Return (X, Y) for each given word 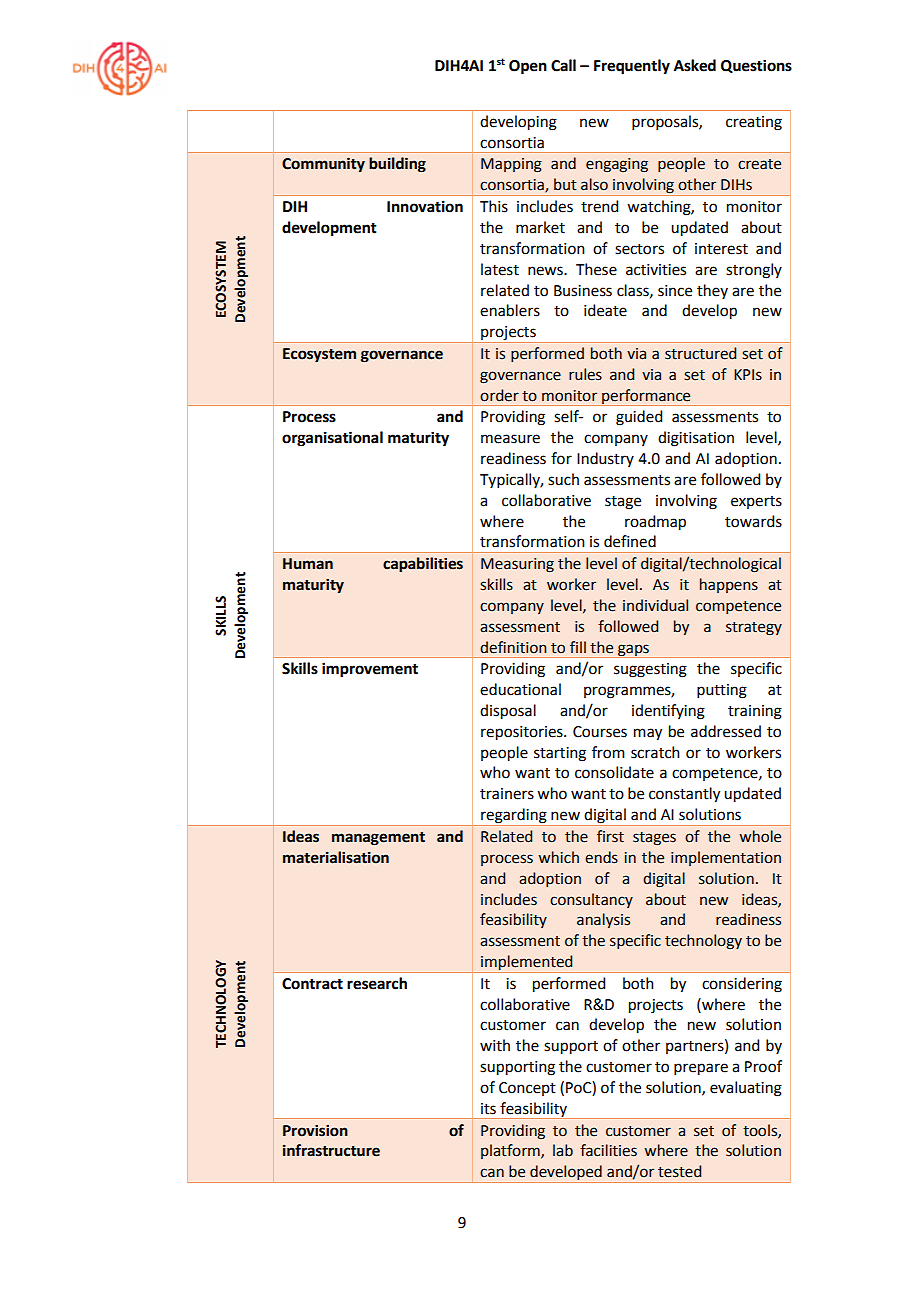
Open (528, 67)
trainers (507, 794)
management (378, 839)
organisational (332, 439)
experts (756, 502)
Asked (695, 65)
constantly (684, 795)
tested (679, 1171)
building (397, 165)
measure (510, 439)
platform (511, 1151)
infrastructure (331, 1150)
